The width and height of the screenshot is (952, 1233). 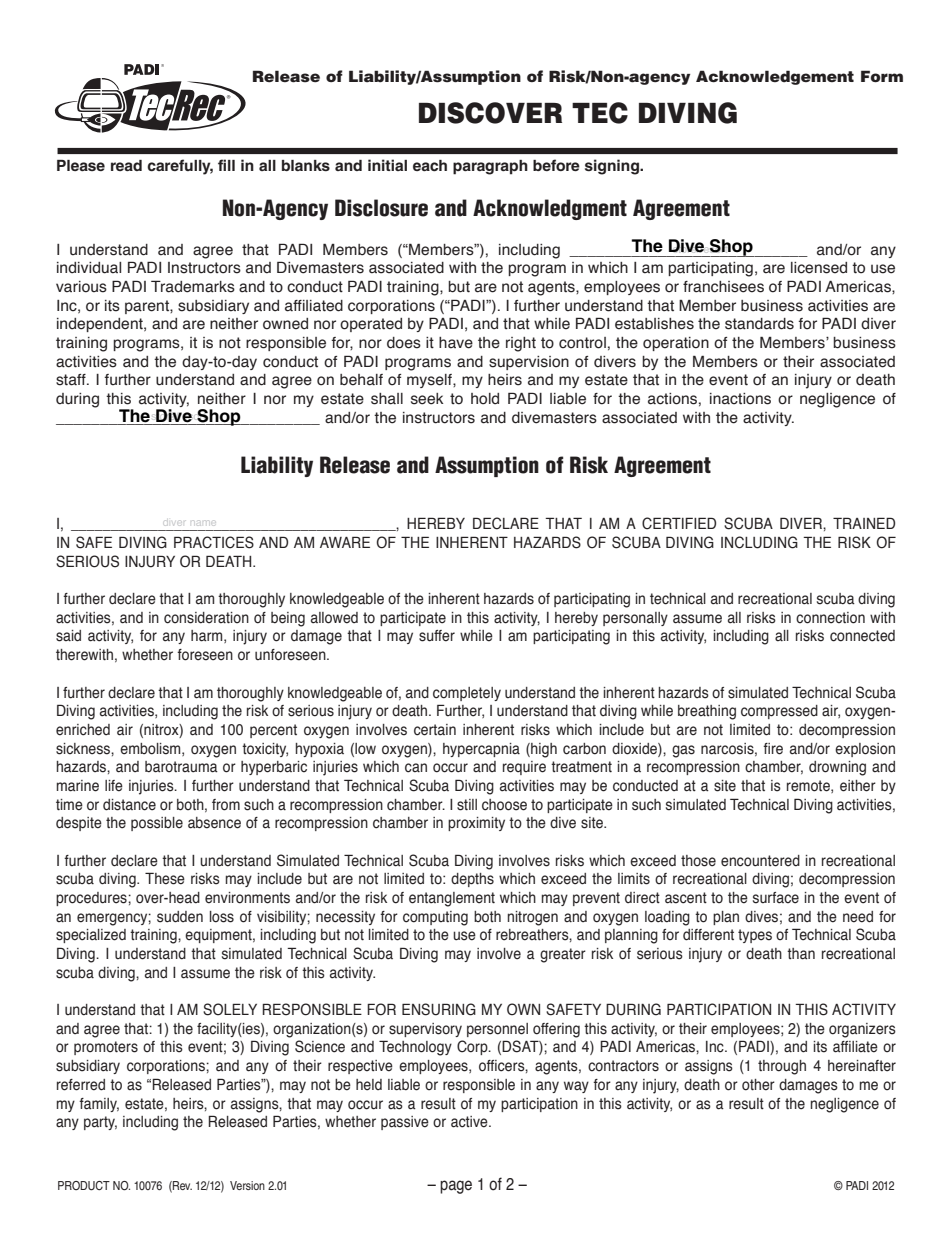 I want to click on surface, so click(x=776, y=898).
